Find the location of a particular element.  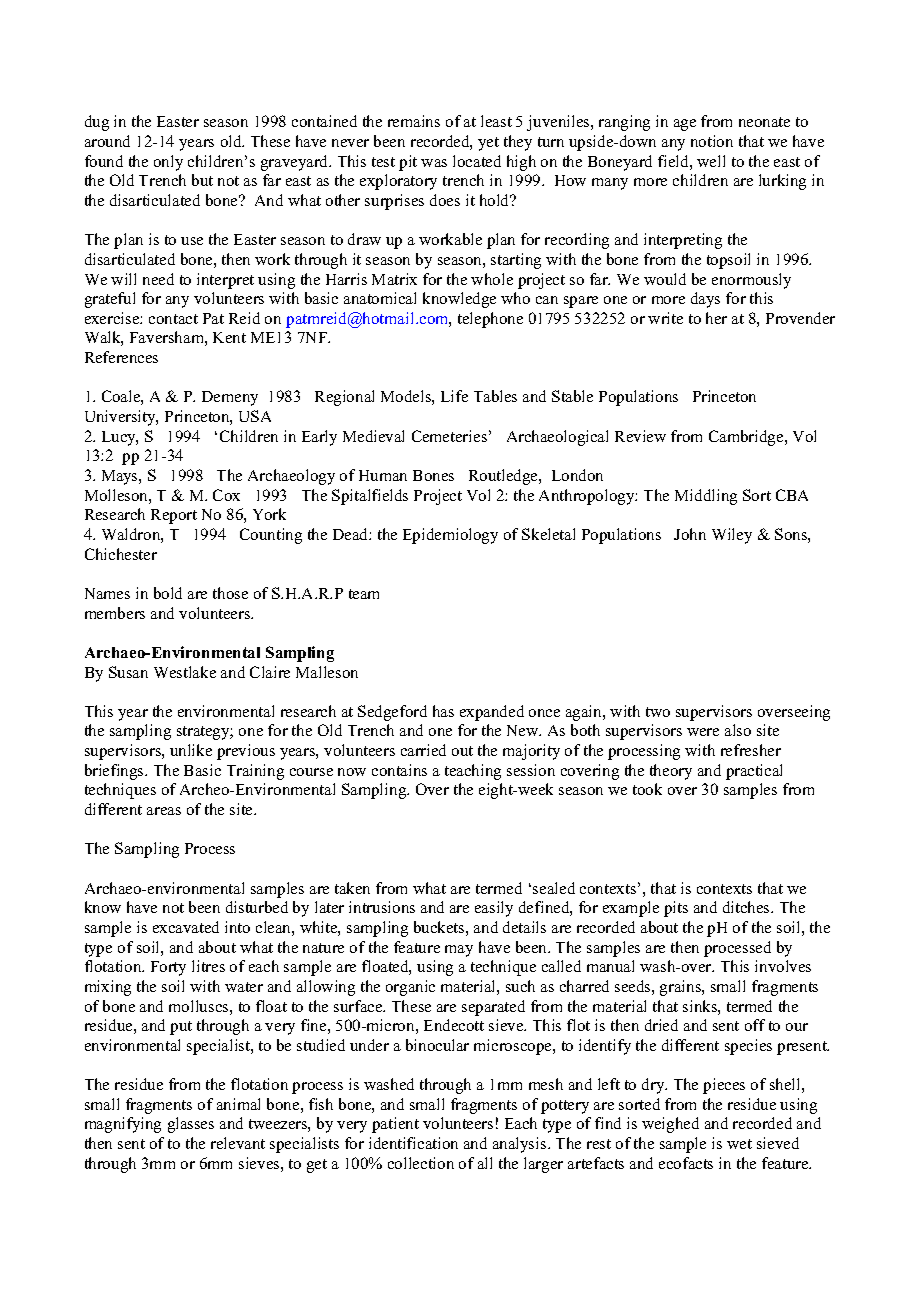

pits is located at coordinates (676, 909).
